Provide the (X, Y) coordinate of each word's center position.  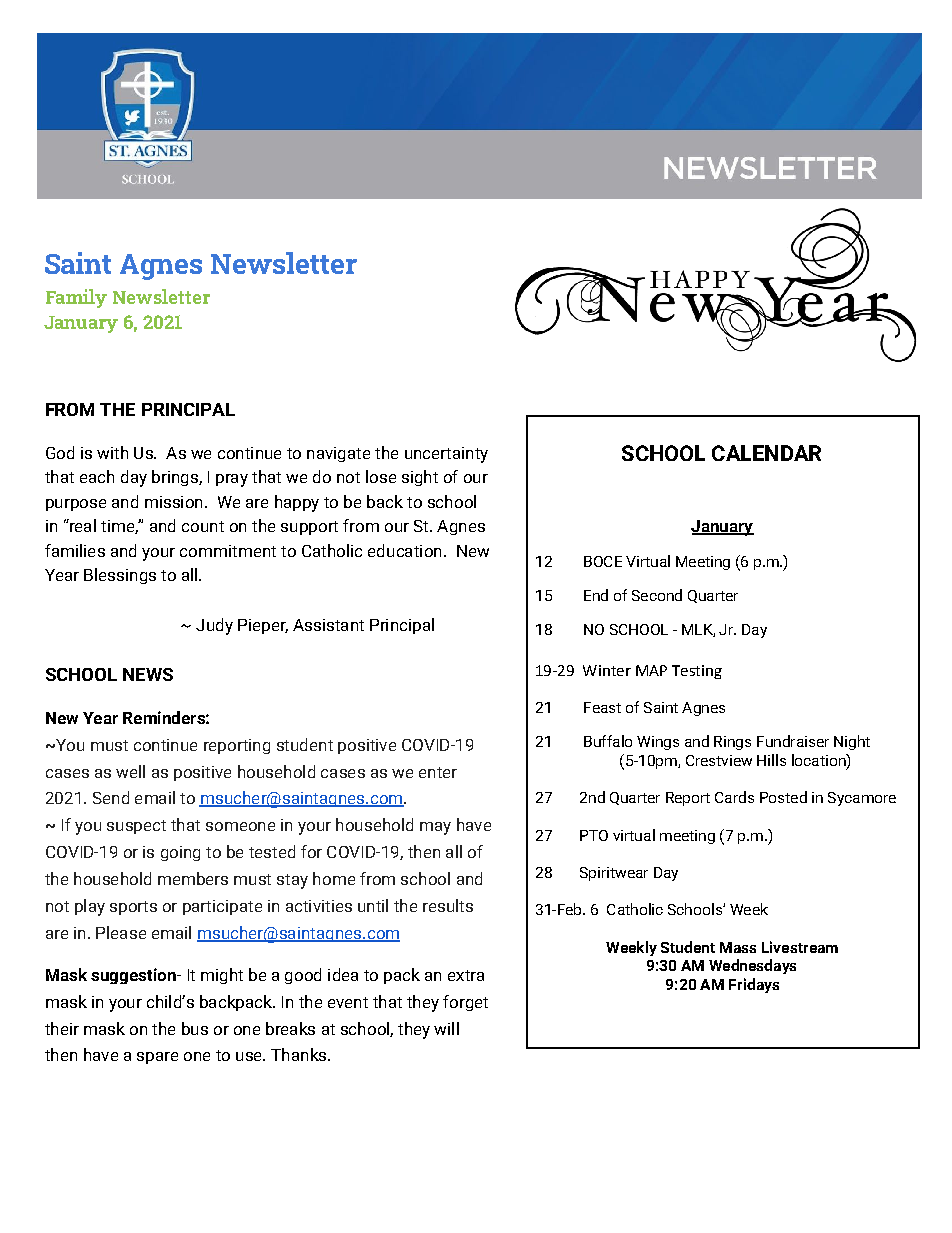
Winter (607, 670)
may (435, 828)
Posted (783, 797)
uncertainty (446, 455)
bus (195, 1028)
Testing (697, 672)
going (180, 853)
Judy (214, 626)
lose (381, 476)
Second (657, 595)
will (446, 1028)
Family (76, 298)
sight (420, 478)
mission (173, 502)
